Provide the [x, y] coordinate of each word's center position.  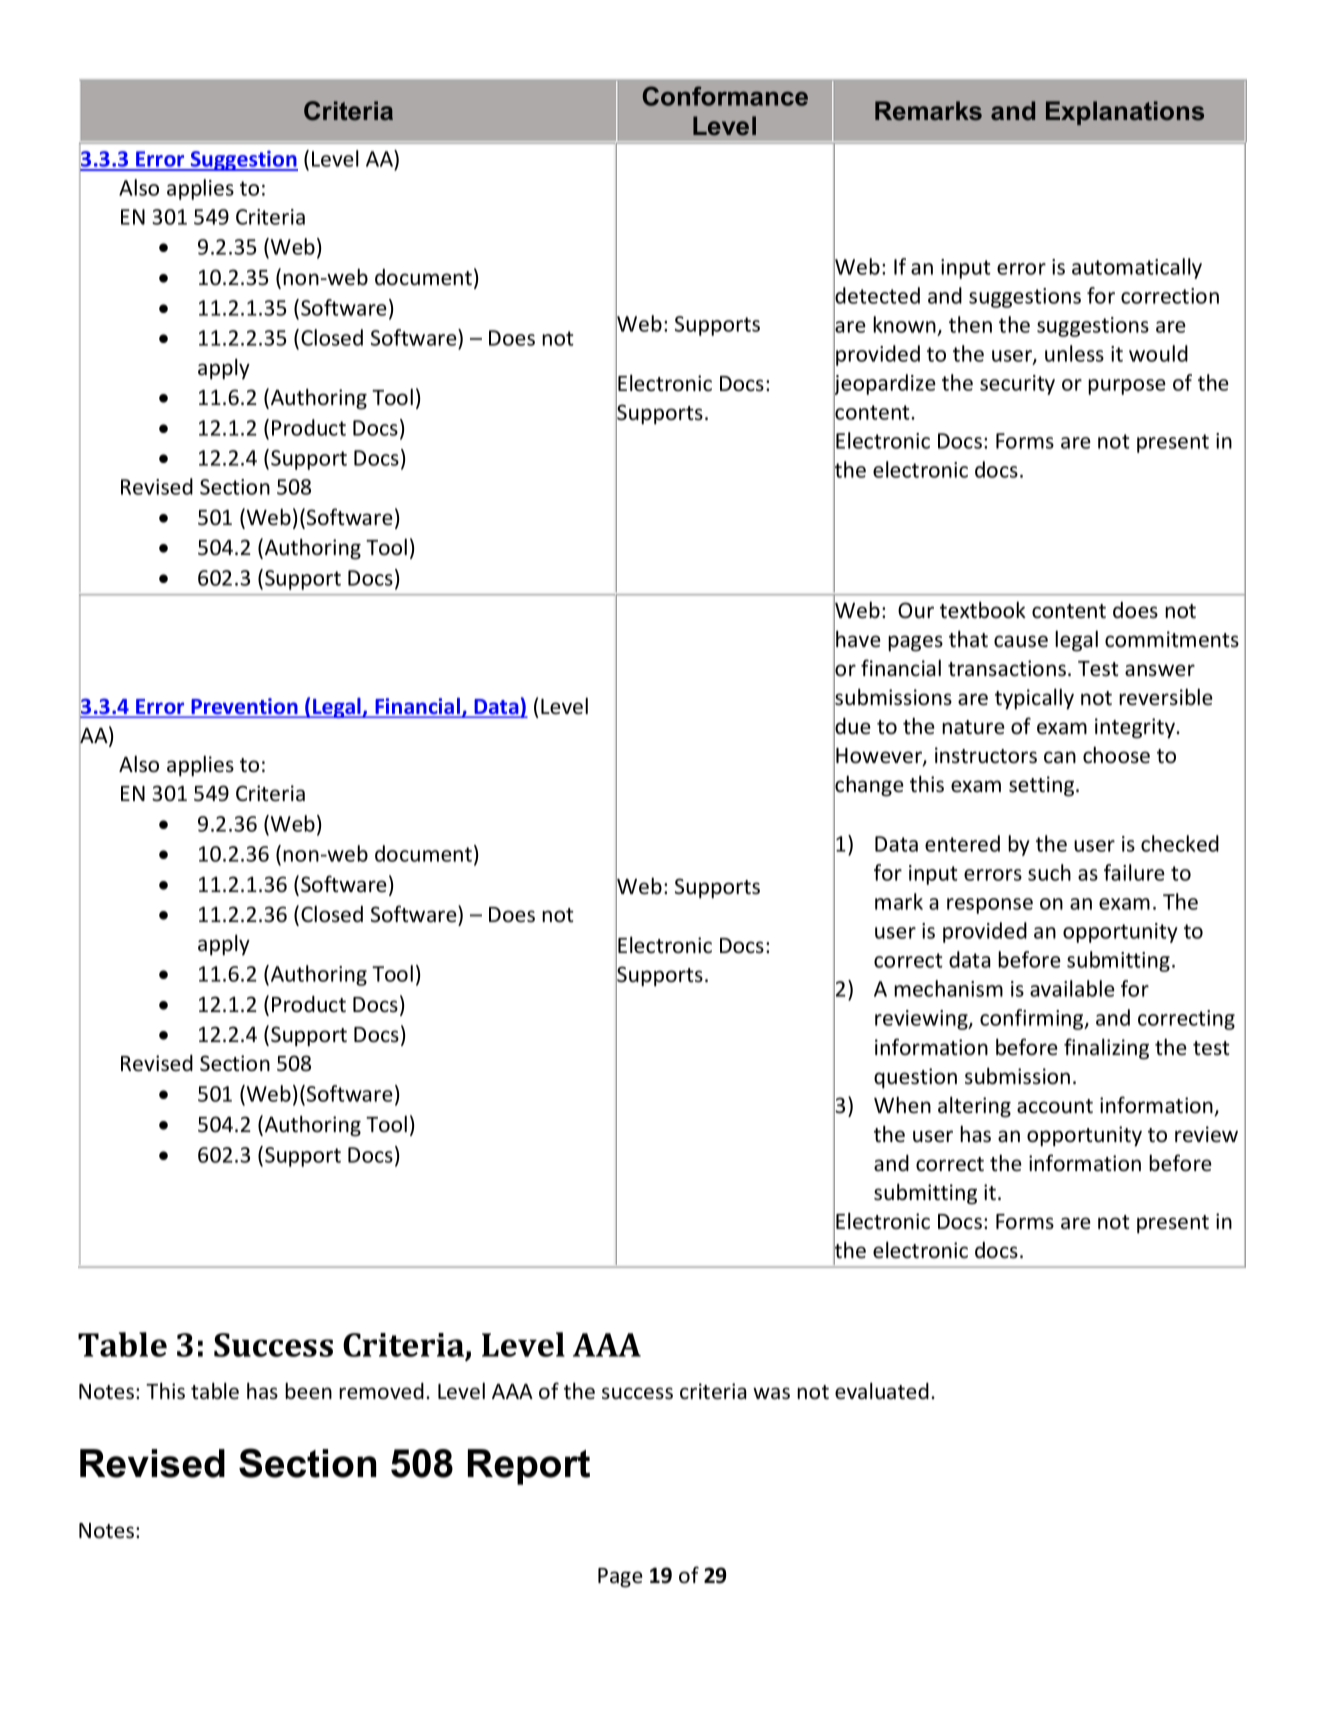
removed [381, 1391]
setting [1043, 786]
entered [962, 843]
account [1055, 1106]
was [771, 1393]
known [904, 324]
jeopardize [884, 385]
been [308, 1391]
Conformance [725, 96]
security [1017, 385]
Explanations [1125, 113]
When [902, 1105]
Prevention [244, 707]
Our [916, 610]
